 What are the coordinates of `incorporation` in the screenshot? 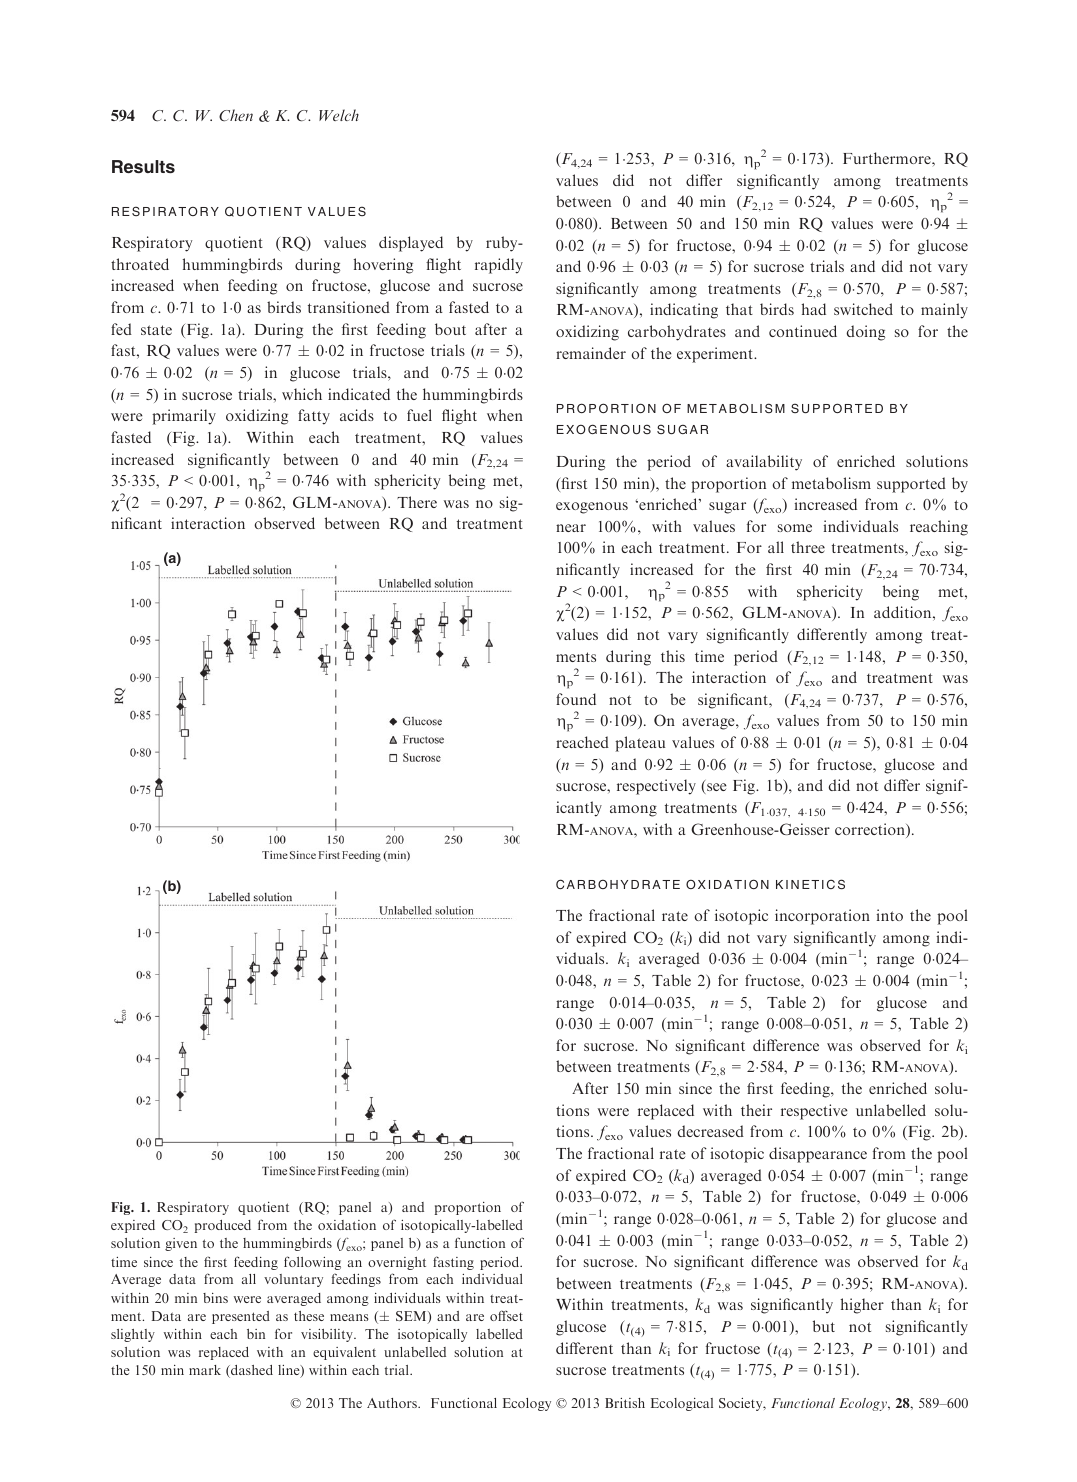 It's located at (822, 917).
